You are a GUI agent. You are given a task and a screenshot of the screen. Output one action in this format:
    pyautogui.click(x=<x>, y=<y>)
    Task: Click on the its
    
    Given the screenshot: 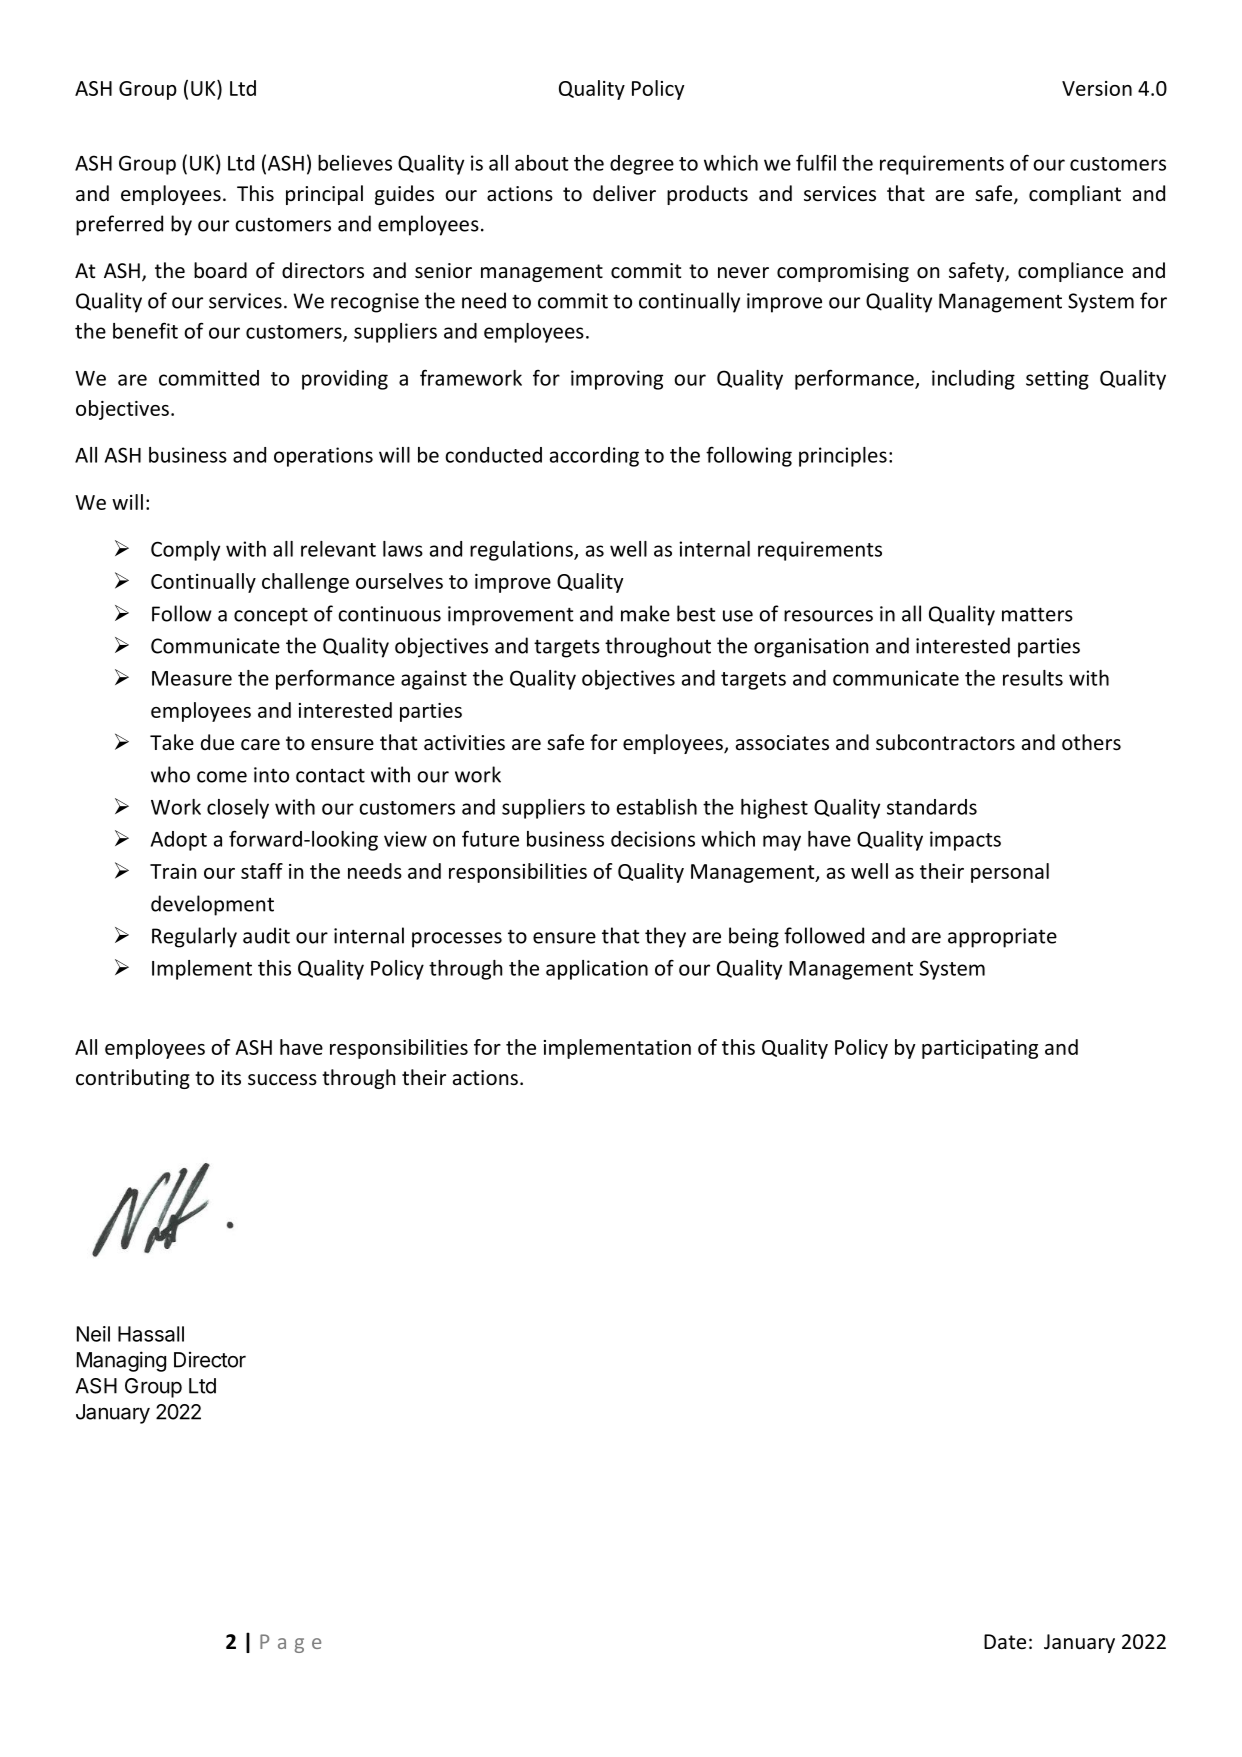 What is the action you would take?
    pyautogui.click(x=231, y=1077)
